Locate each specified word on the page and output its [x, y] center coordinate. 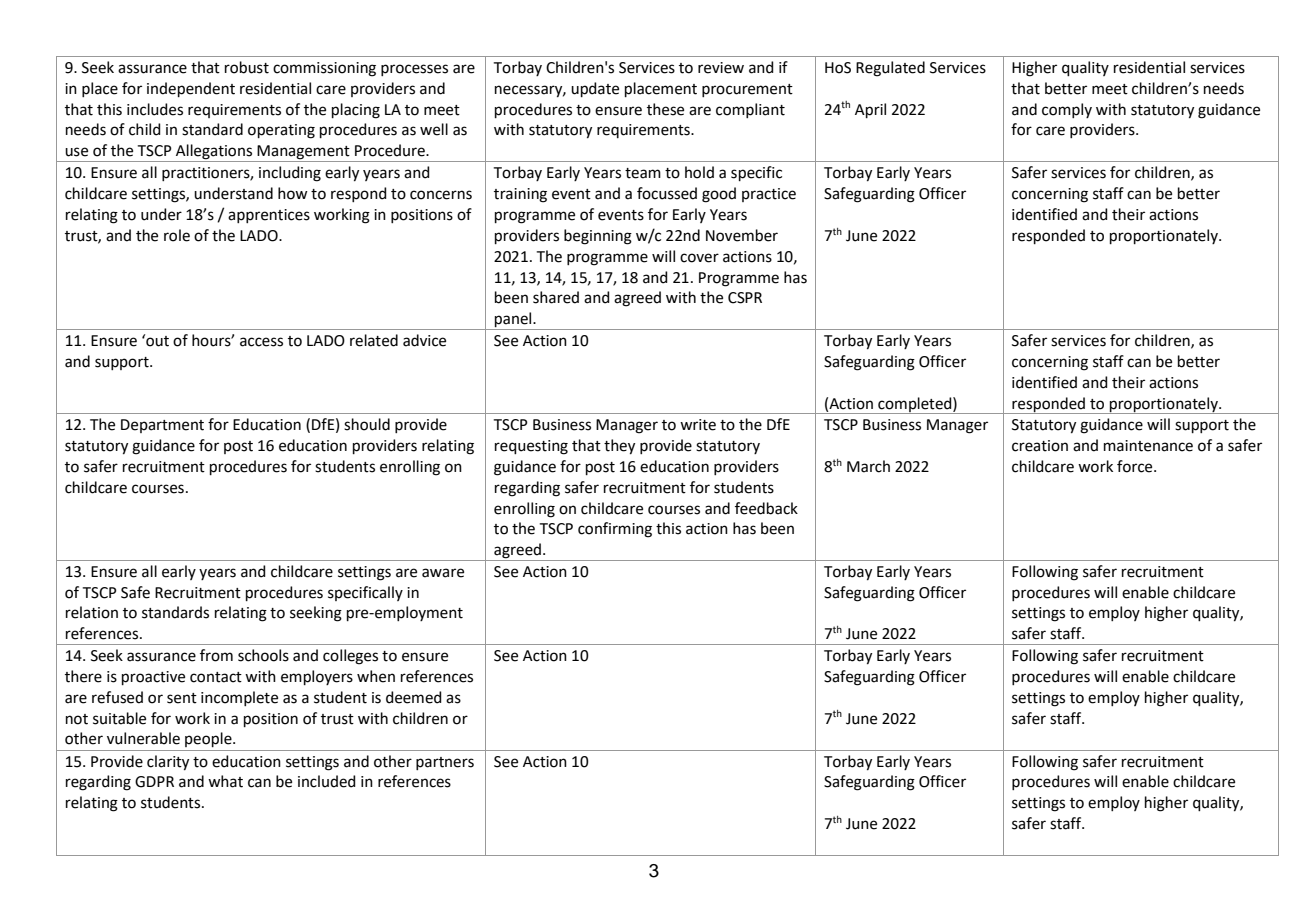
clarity [168, 763]
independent [191, 89]
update [595, 89]
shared [556, 297]
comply [1067, 110]
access [261, 342]
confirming [615, 530]
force [1136, 466]
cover [699, 258]
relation [92, 612]
